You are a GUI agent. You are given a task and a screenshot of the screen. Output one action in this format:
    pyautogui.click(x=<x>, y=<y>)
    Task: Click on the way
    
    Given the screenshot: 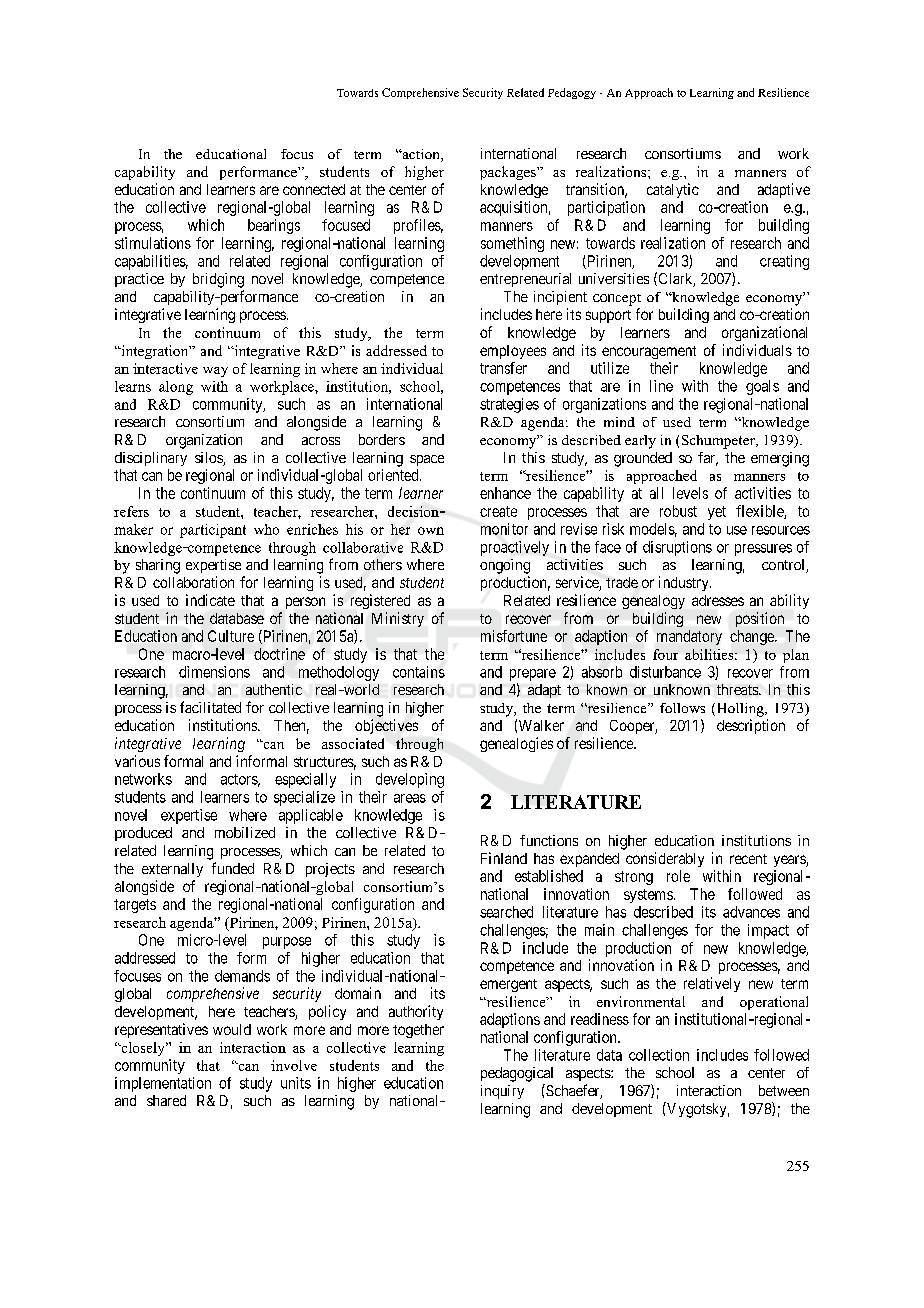 What is the action you would take?
    pyautogui.click(x=215, y=372)
